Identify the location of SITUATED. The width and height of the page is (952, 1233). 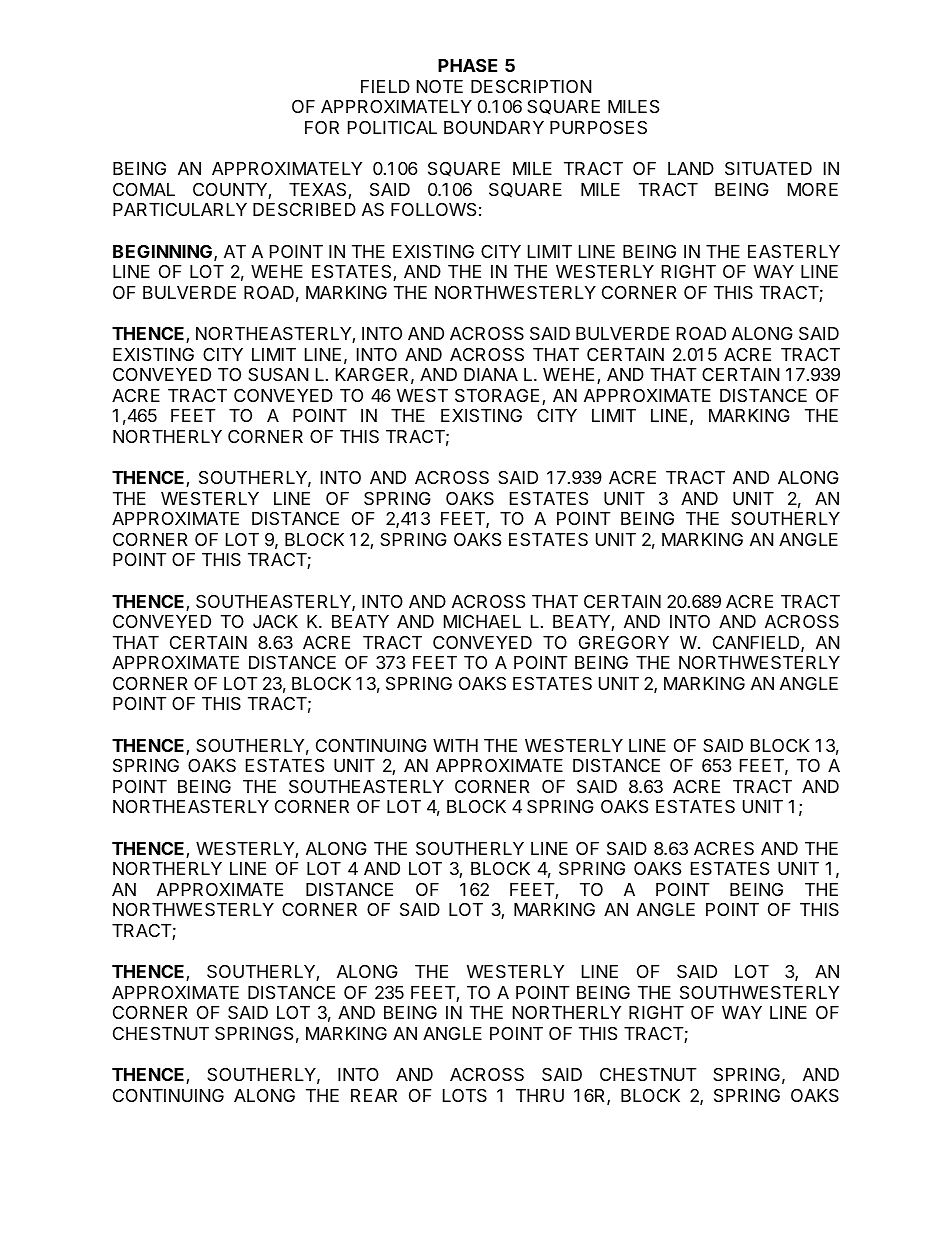
(768, 169).
